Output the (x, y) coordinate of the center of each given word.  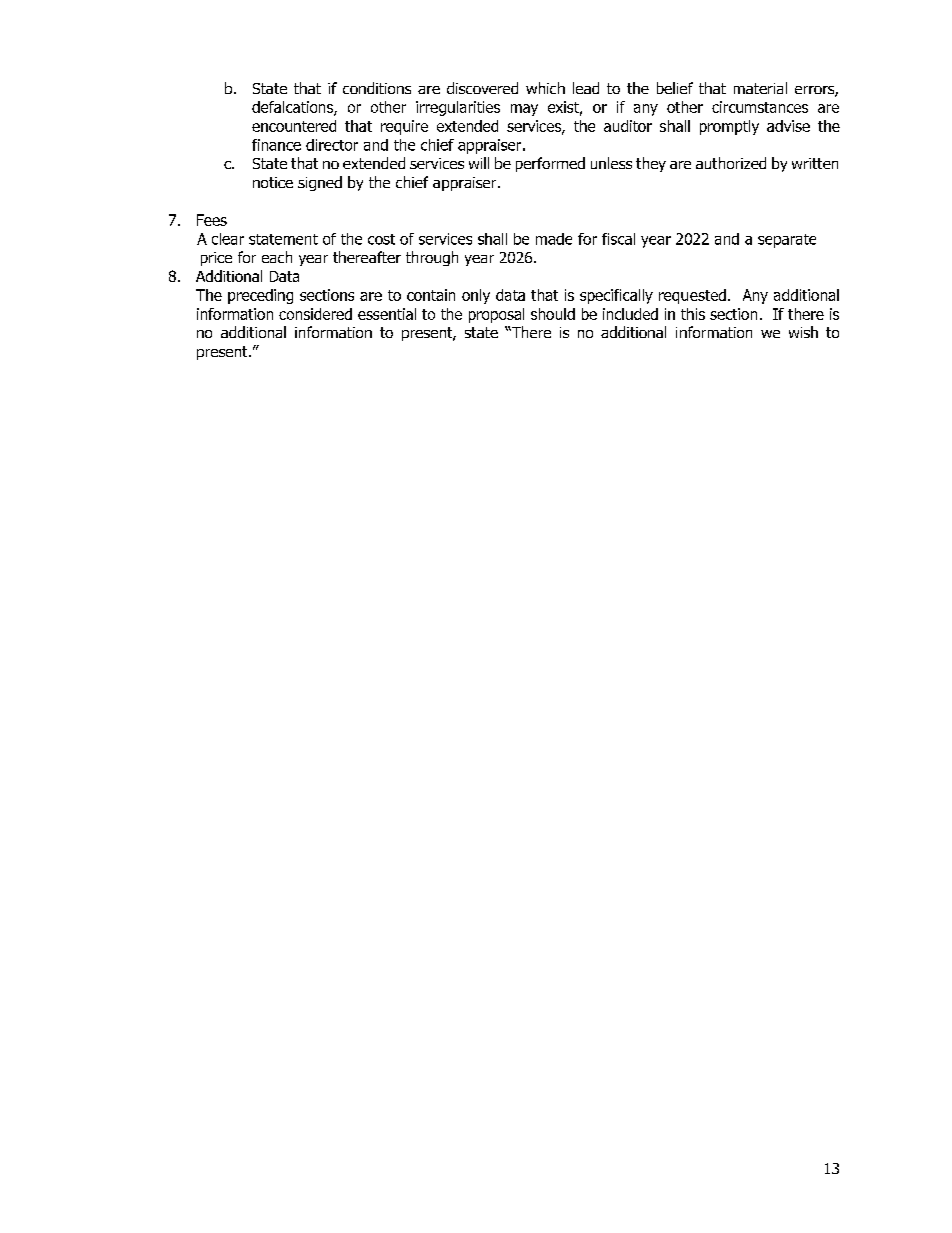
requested (692, 296)
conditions (377, 88)
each (277, 257)
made (554, 239)
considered (315, 314)
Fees (212, 220)
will (479, 163)
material (760, 88)
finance (276, 145)
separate (787, 241)
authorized (731, 163)
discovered (482, 88)
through (432, 258)
